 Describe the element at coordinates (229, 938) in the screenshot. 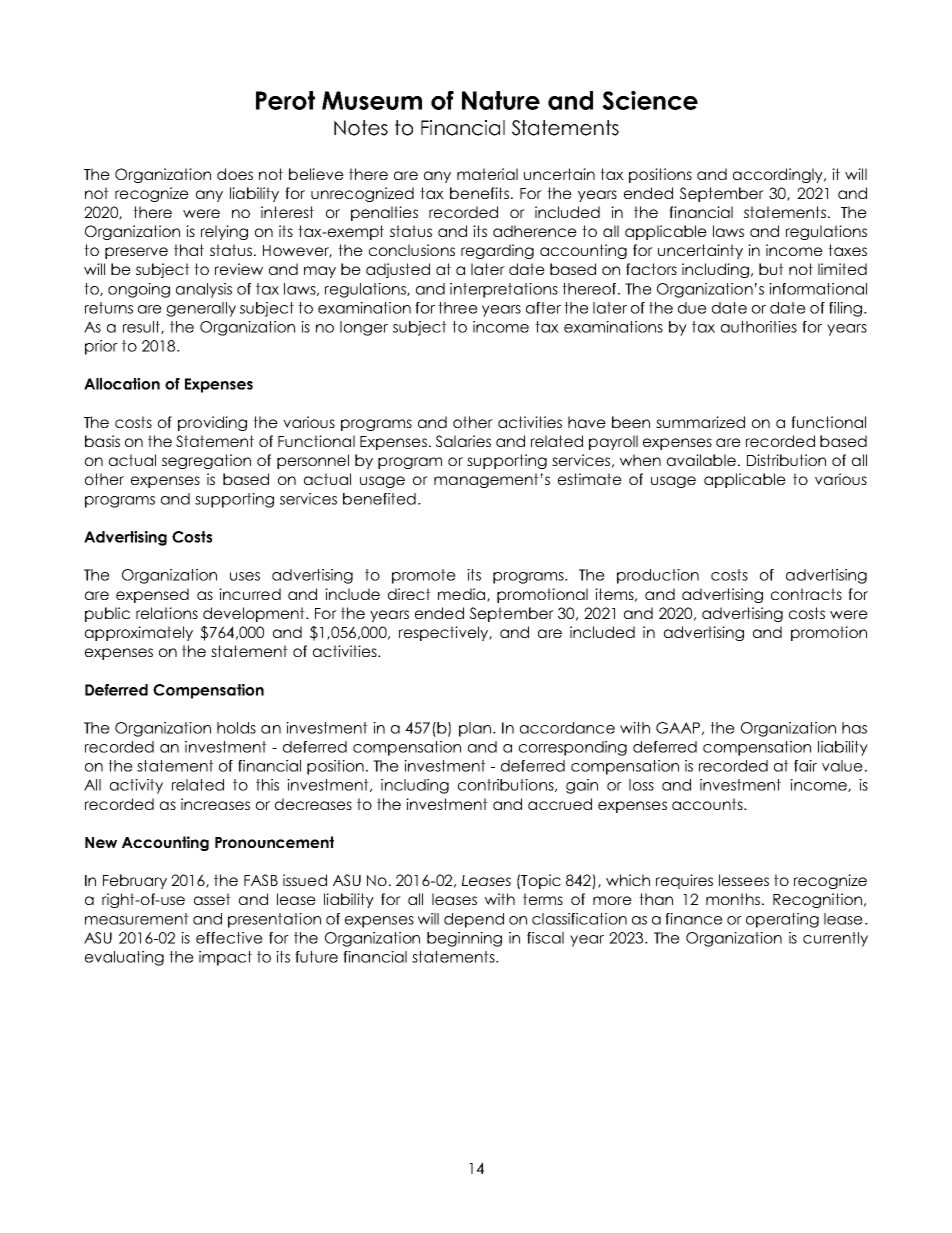

I see `effective` at that location.
